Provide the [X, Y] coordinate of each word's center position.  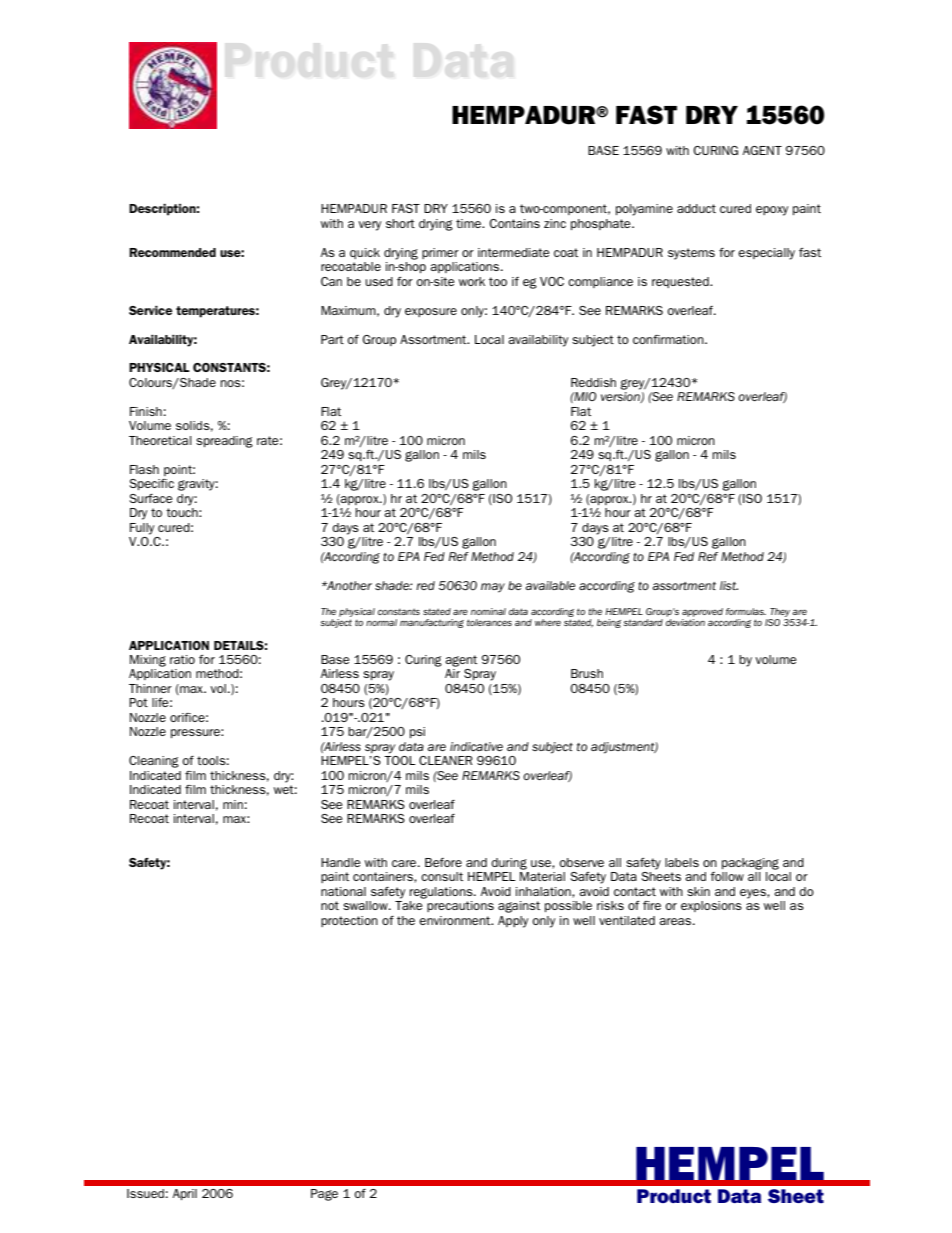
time [470, 223]
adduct [696, 208]
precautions [460, 906]
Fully [142, 529]
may [493, 588]
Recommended [172, 252]
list [729, 585]
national [343, 891]
